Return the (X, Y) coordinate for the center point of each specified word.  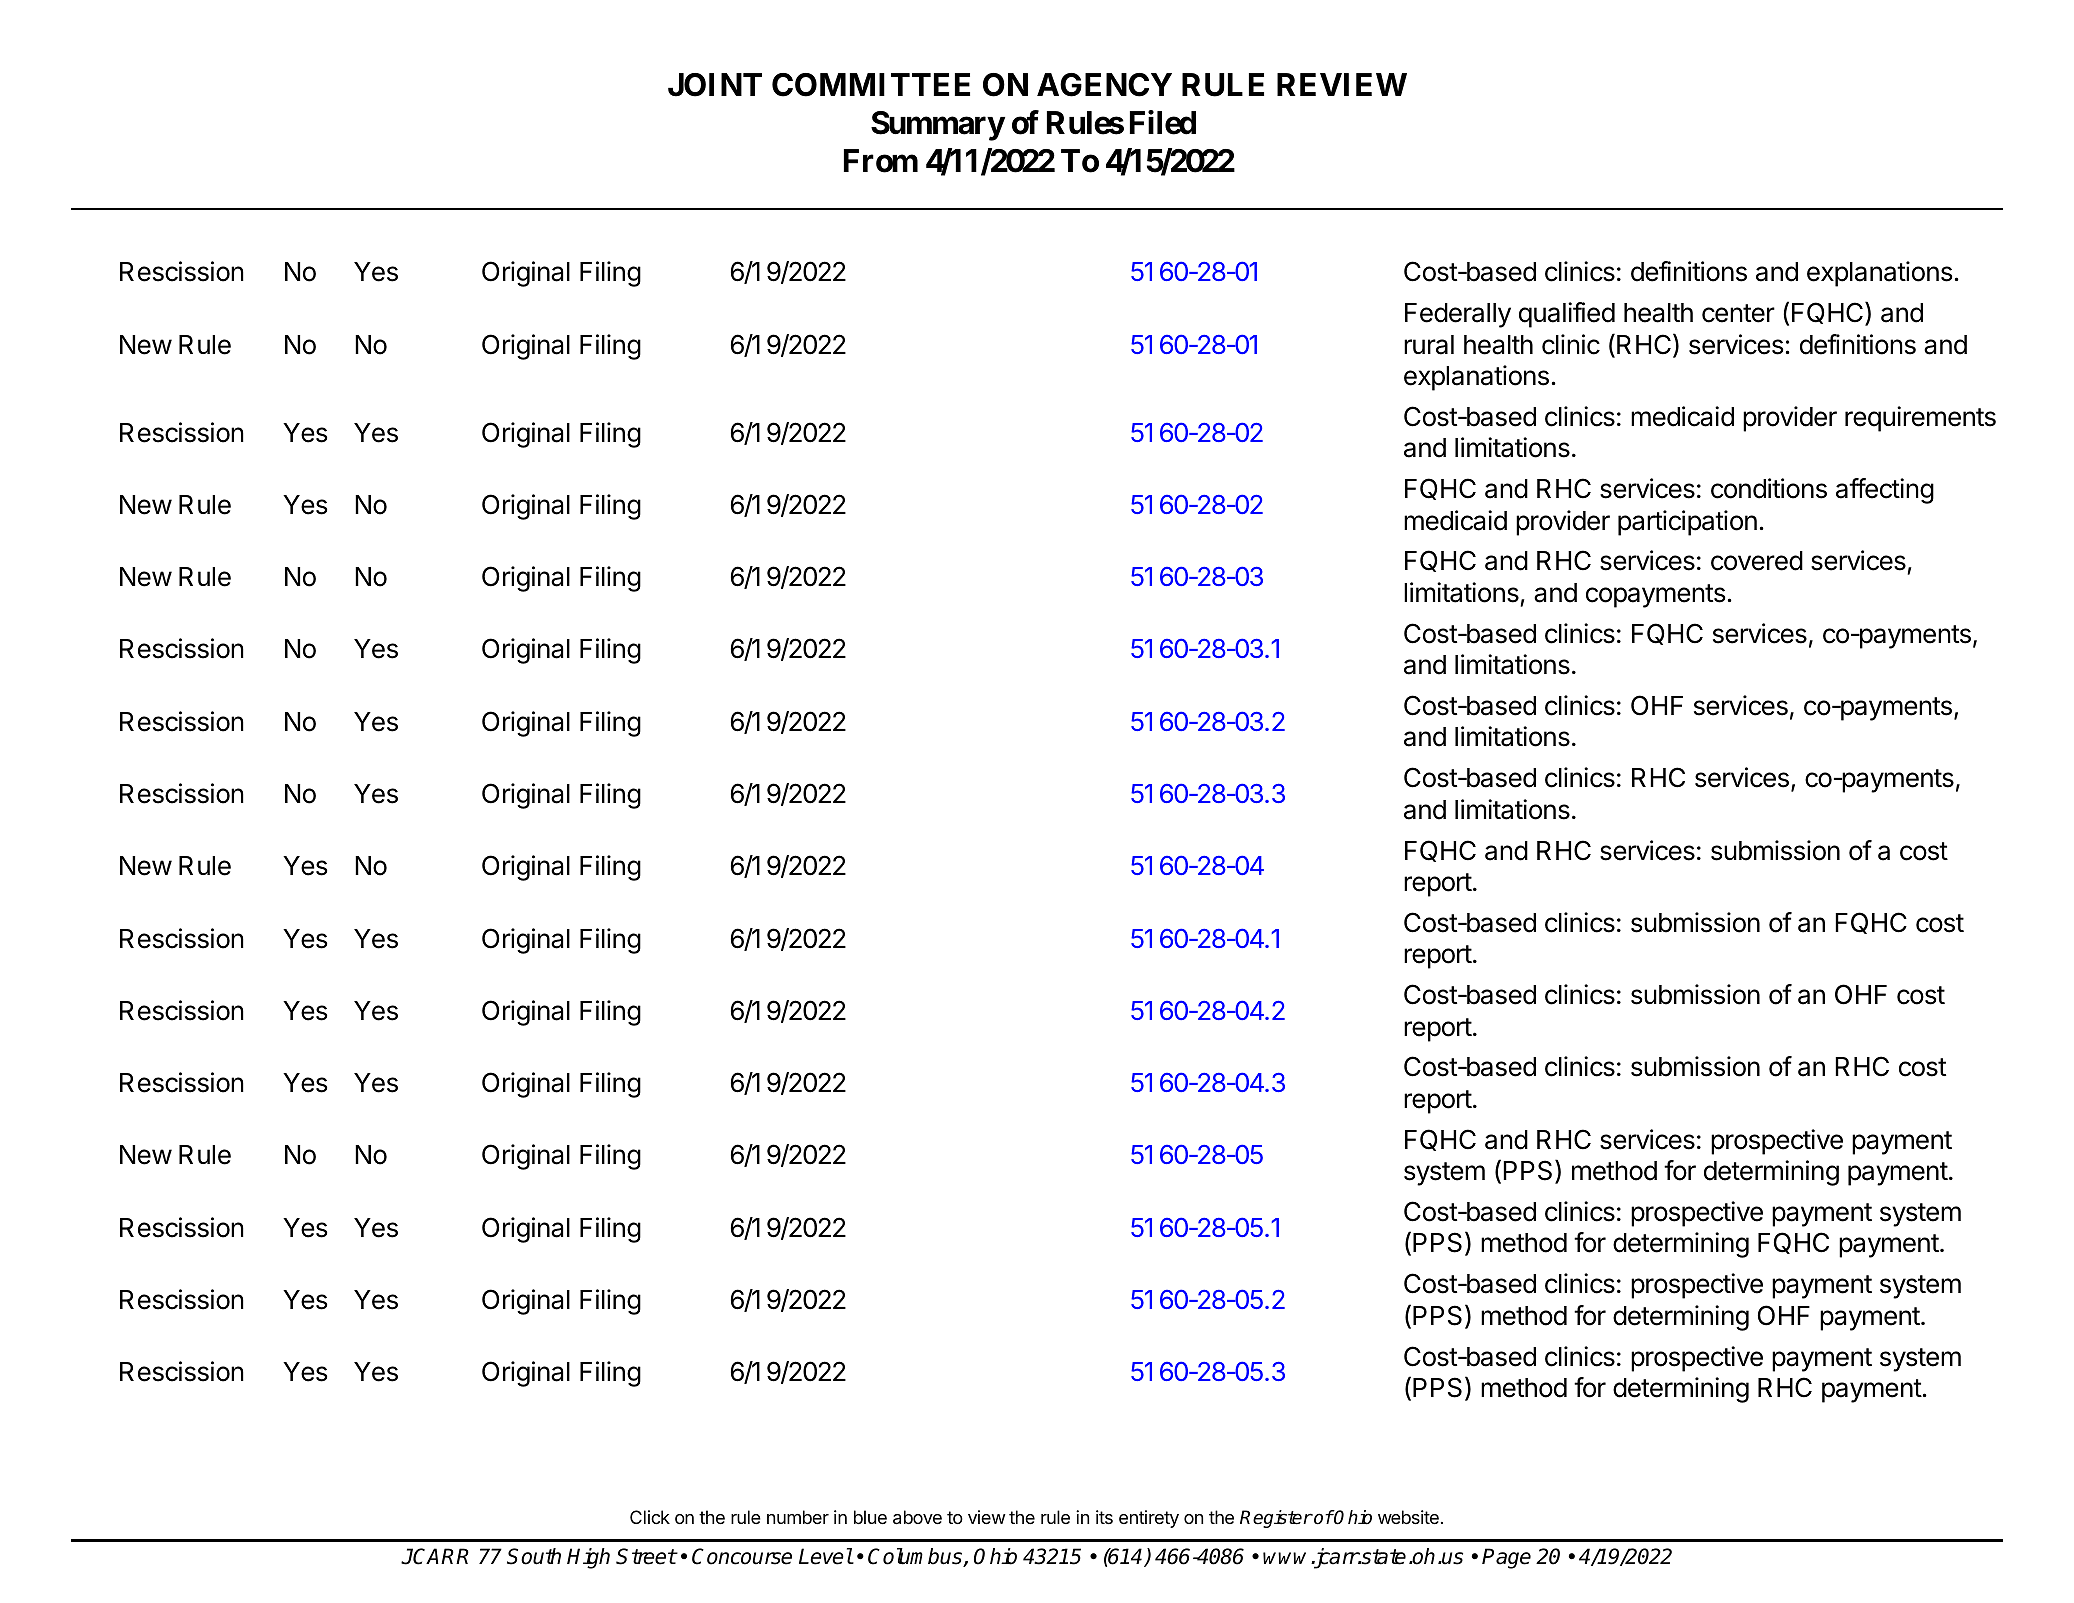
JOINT (715, 85)
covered (1757, 561)
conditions (1769, 488)
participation (1687, 523)
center (1738, 313)
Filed (1163, 123)
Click (650, 1517)
